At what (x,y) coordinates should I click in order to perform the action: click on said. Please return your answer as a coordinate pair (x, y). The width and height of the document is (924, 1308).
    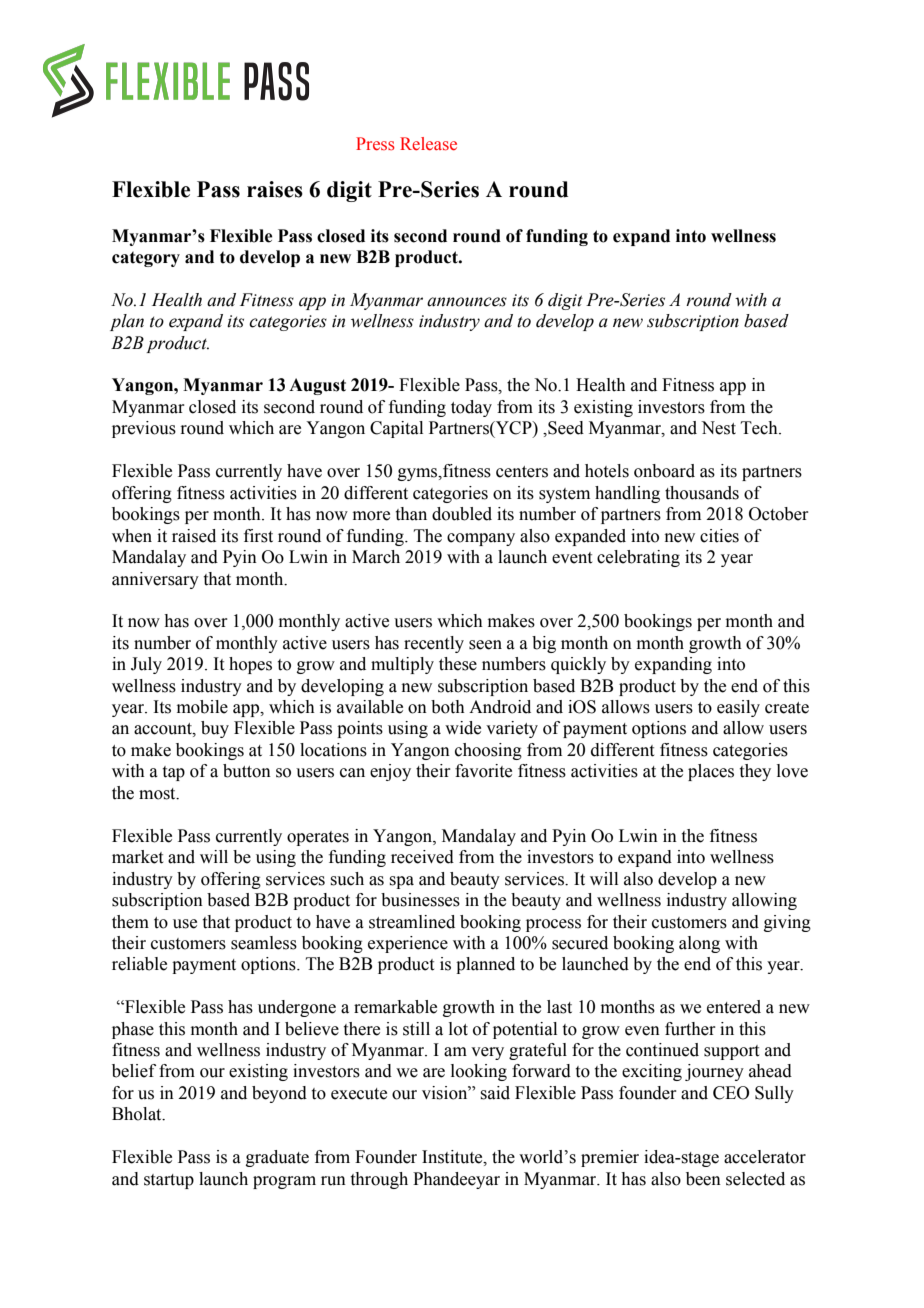
    Looking at the image, I should click on (495, 1093).
